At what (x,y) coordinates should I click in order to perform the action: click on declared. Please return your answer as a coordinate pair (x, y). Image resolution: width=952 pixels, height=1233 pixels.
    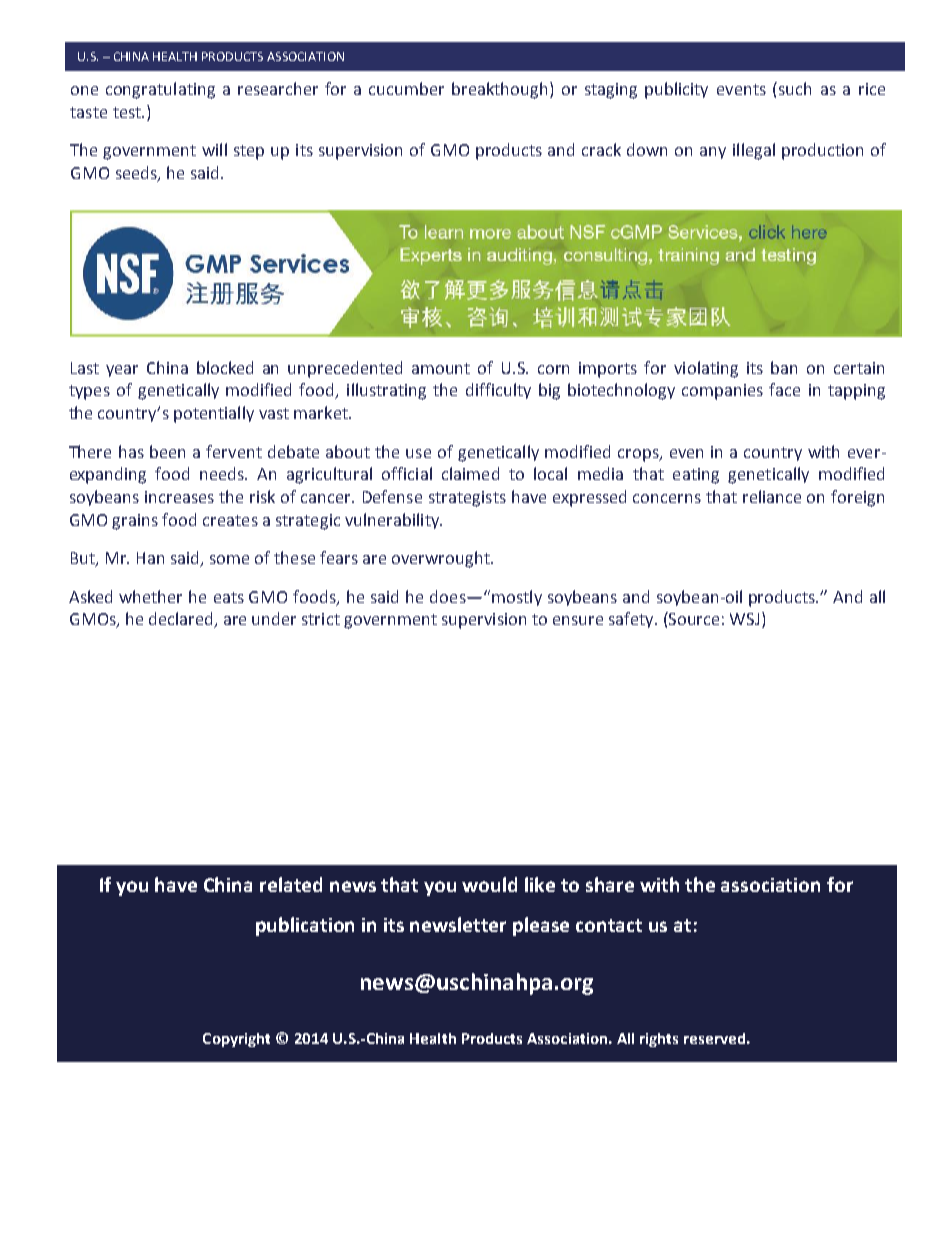
    Looking at the image, I should click on (182, 620).
